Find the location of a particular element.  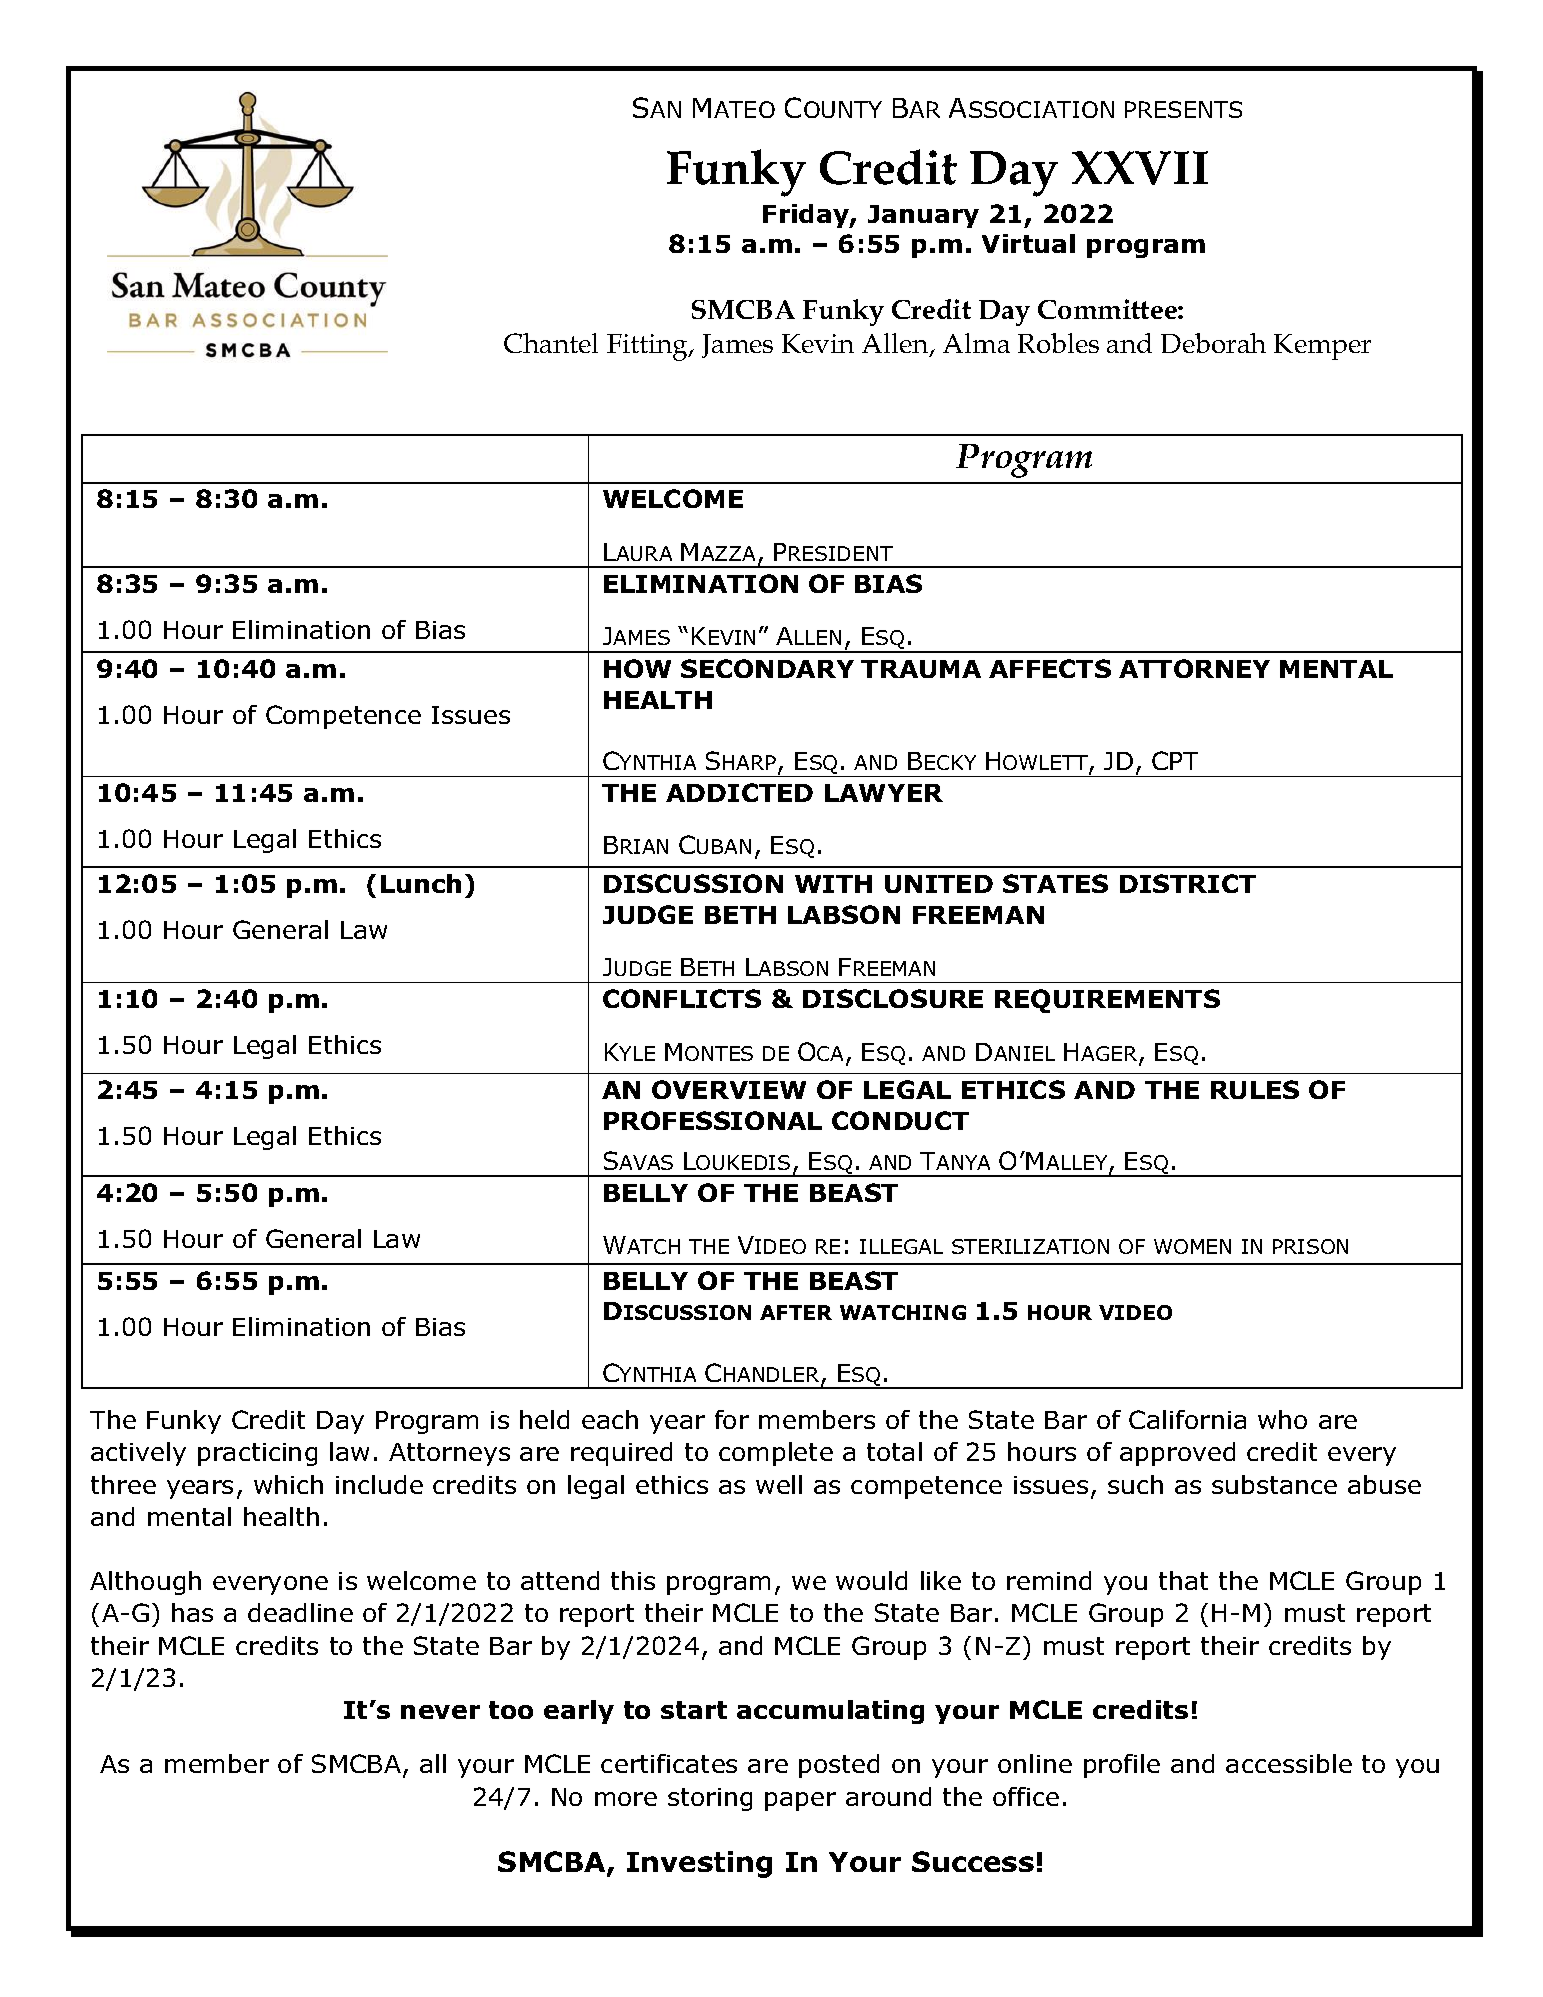

January is located at coordinates (923, 216).
